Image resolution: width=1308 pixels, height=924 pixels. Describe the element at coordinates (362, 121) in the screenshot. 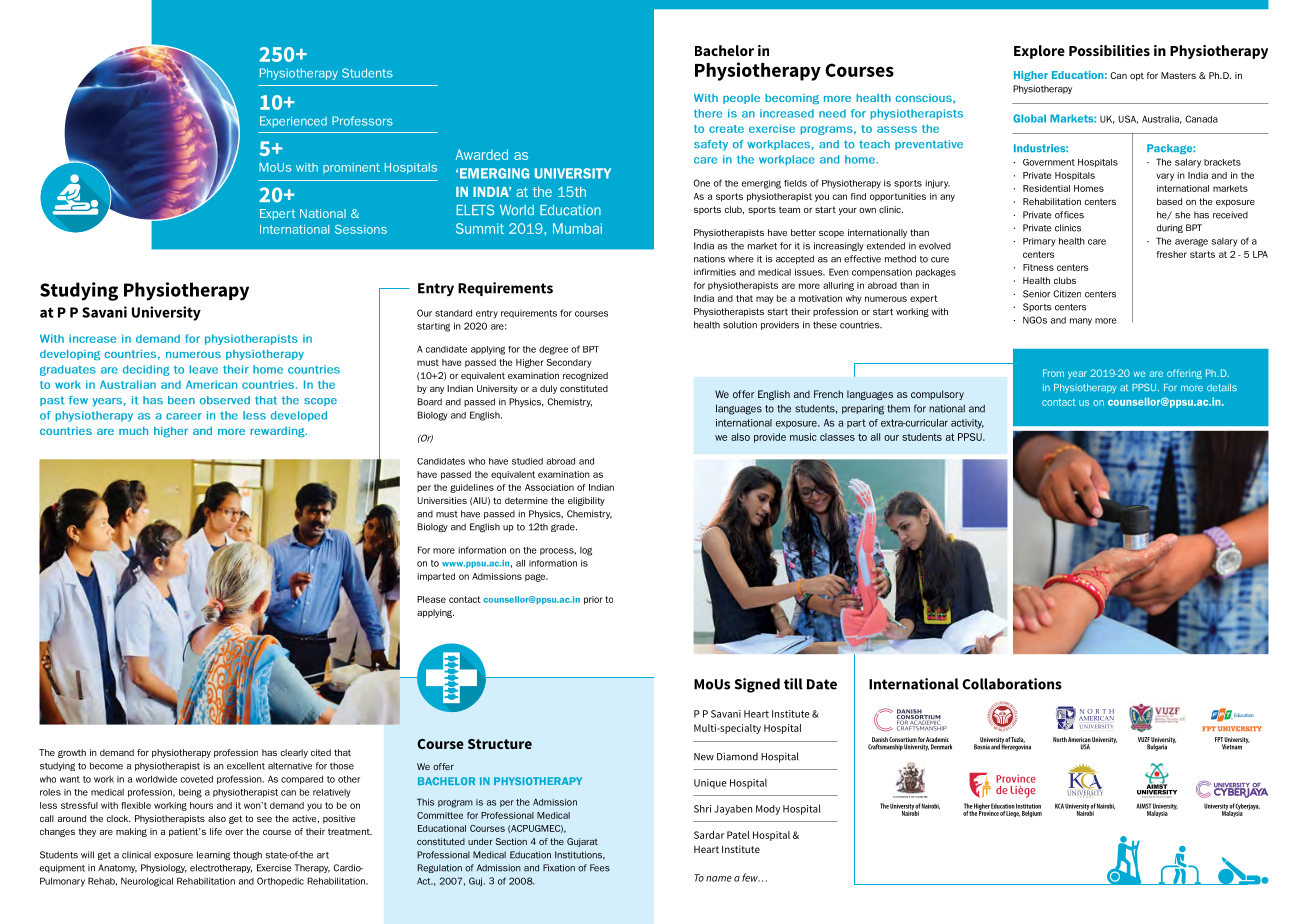

I see `Professors` at that location.
